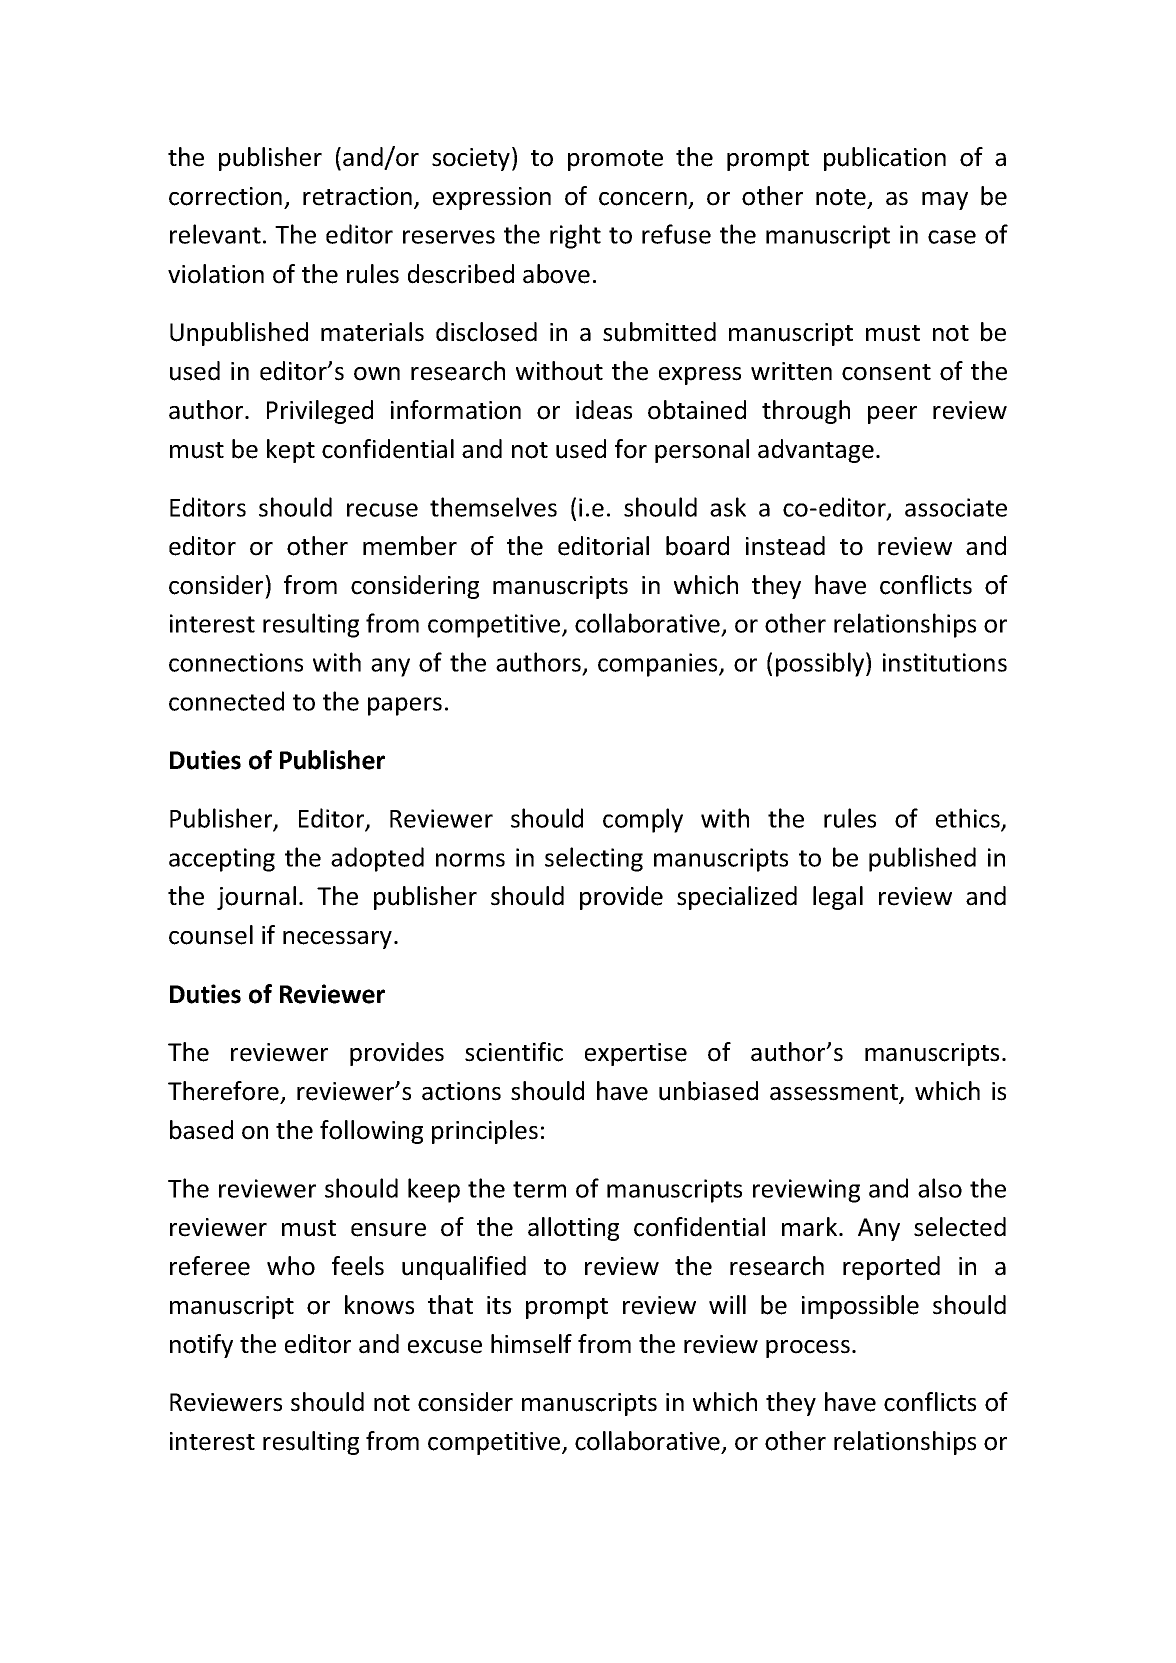 This document has height=1663, width=1176. What do you see at coordinates (643, 820) in the document?
I see `comply` at bounding box center [643, 820].
